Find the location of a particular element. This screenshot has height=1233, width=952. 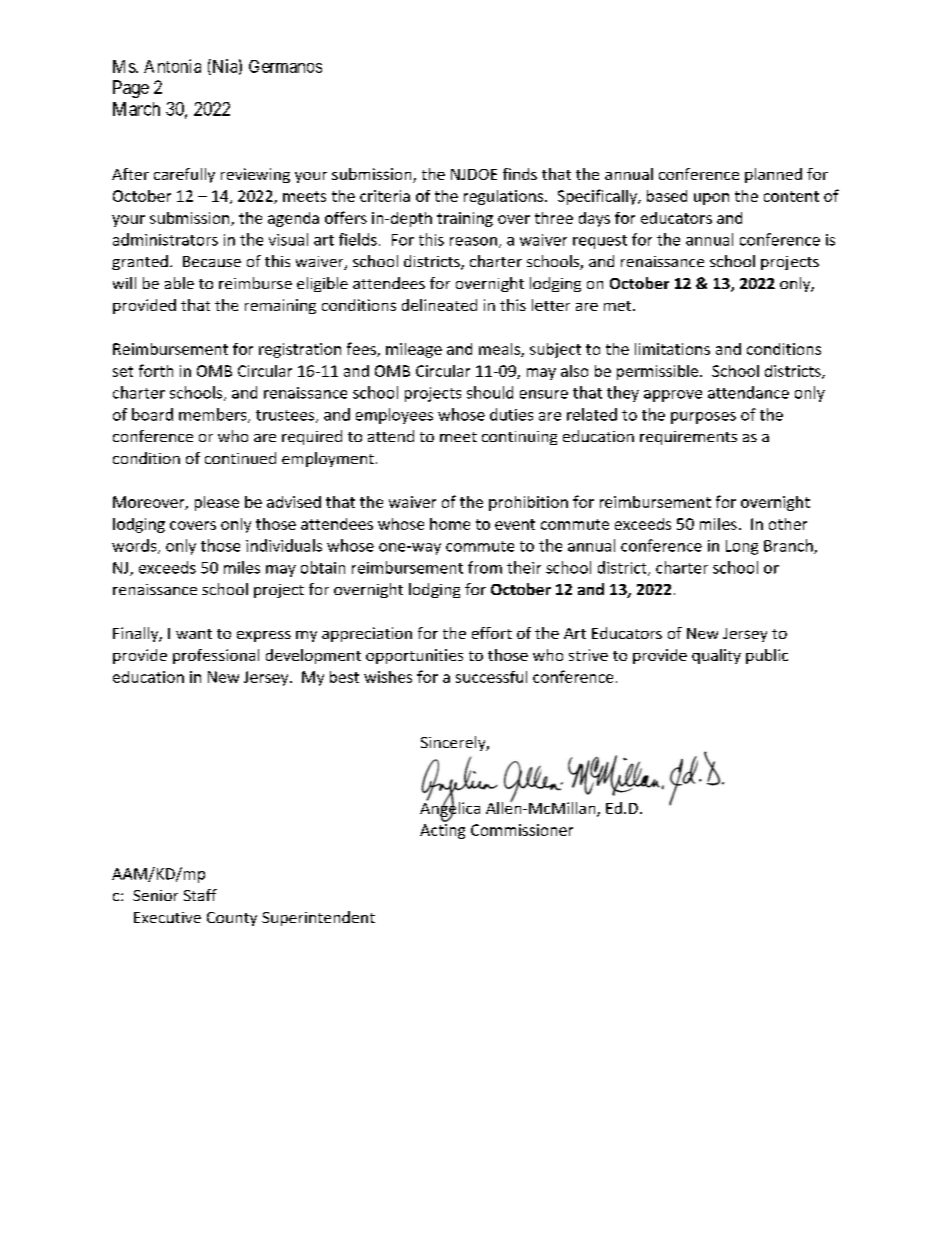

Staff is located at coordinates (200, 895).
